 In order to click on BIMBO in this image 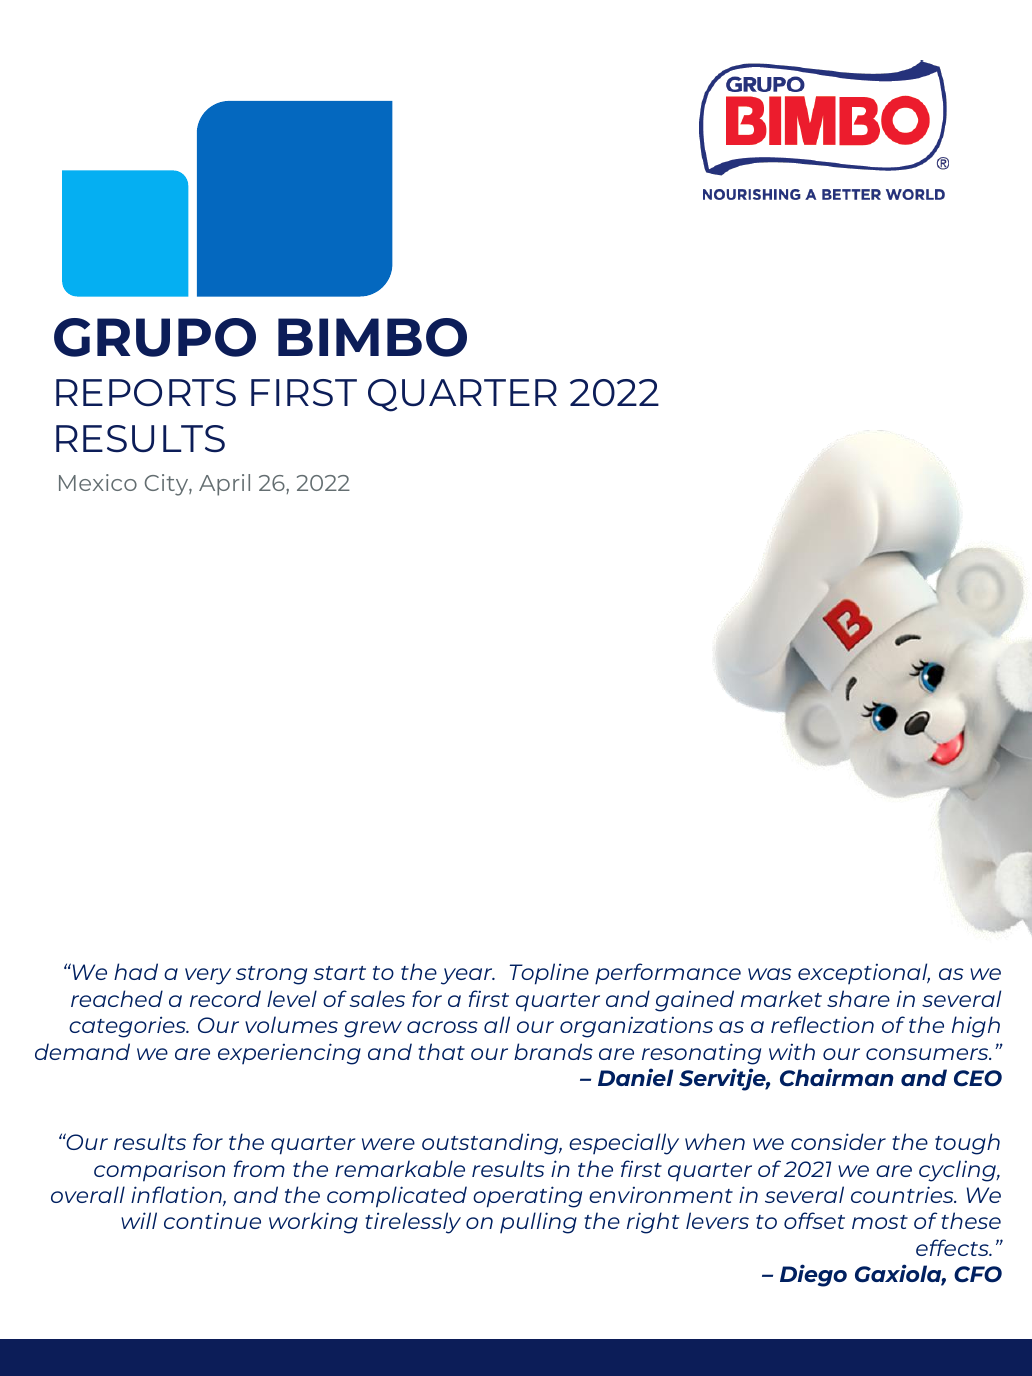, I will do `click(372, 337)`.
